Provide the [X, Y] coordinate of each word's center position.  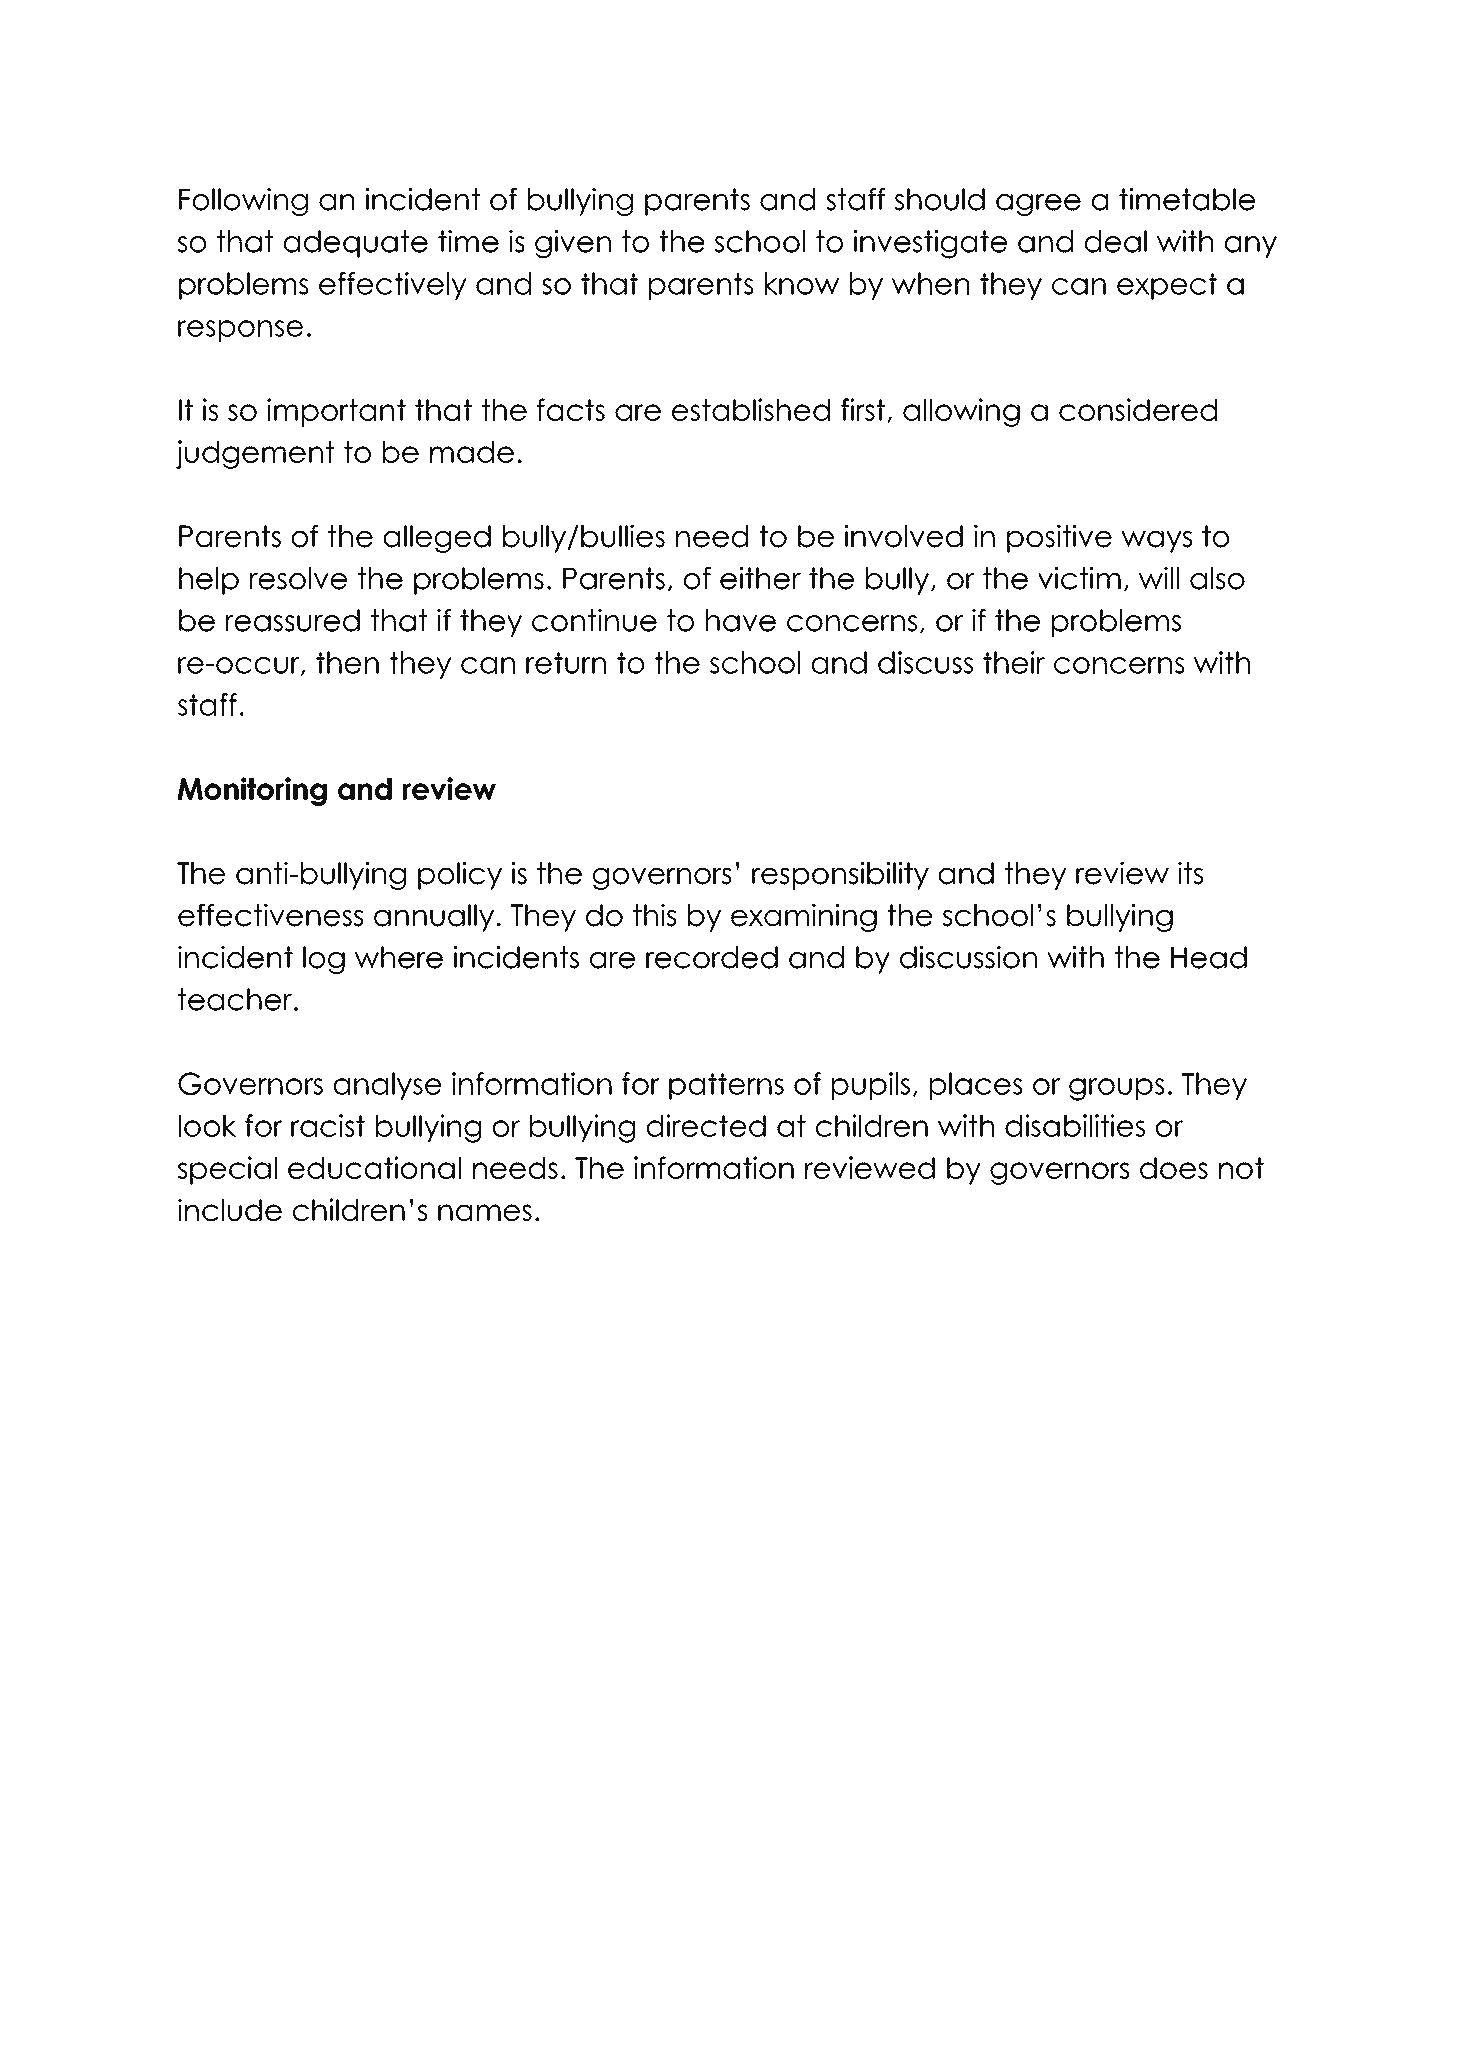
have [741, 620]
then [347, 662]
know [802, 283]
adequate [356, 244]
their [1014, 662]
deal [1116, 241]
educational [374, 1167]
